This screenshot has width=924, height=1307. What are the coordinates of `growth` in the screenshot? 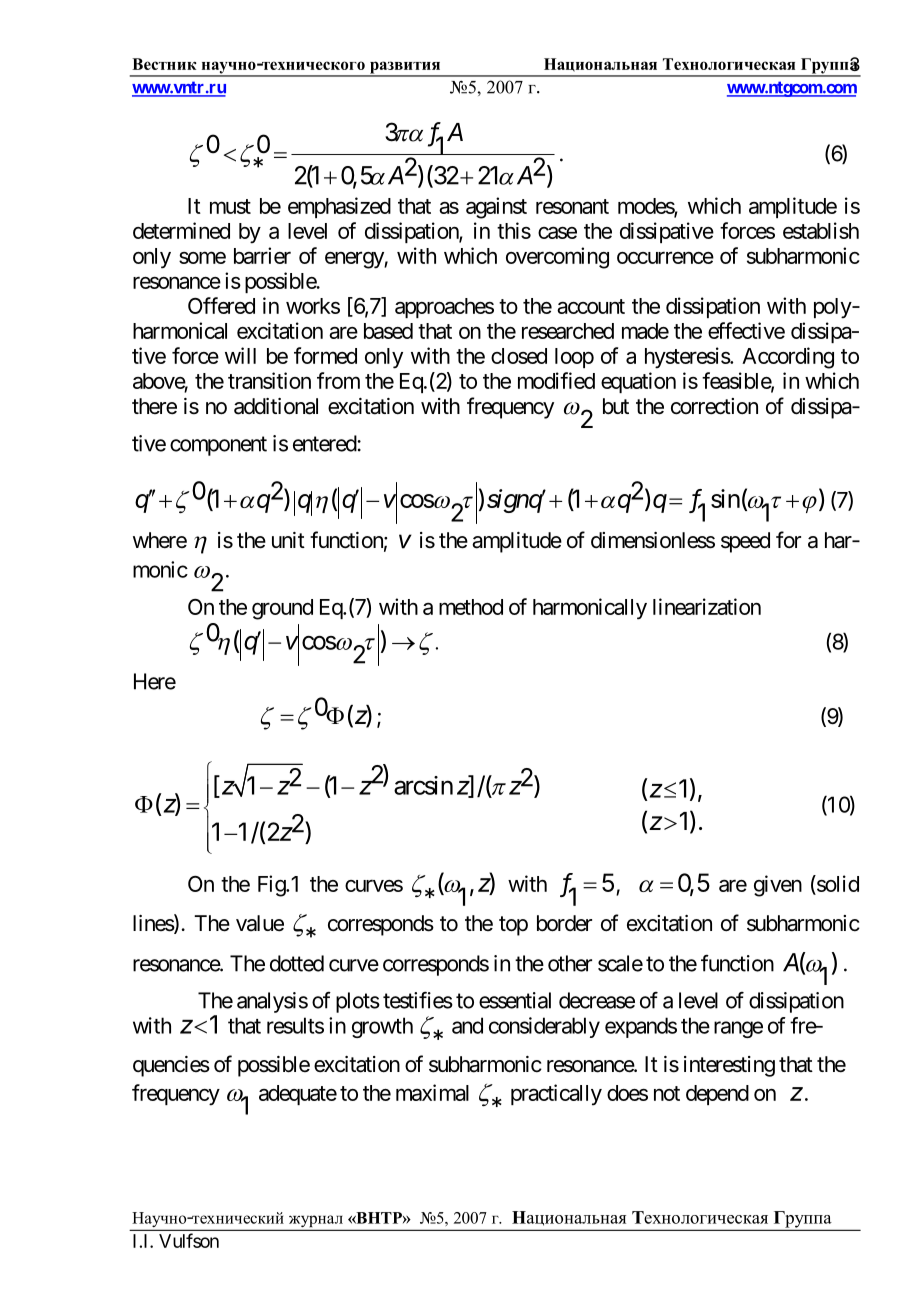 It's located at (382, 1027).
